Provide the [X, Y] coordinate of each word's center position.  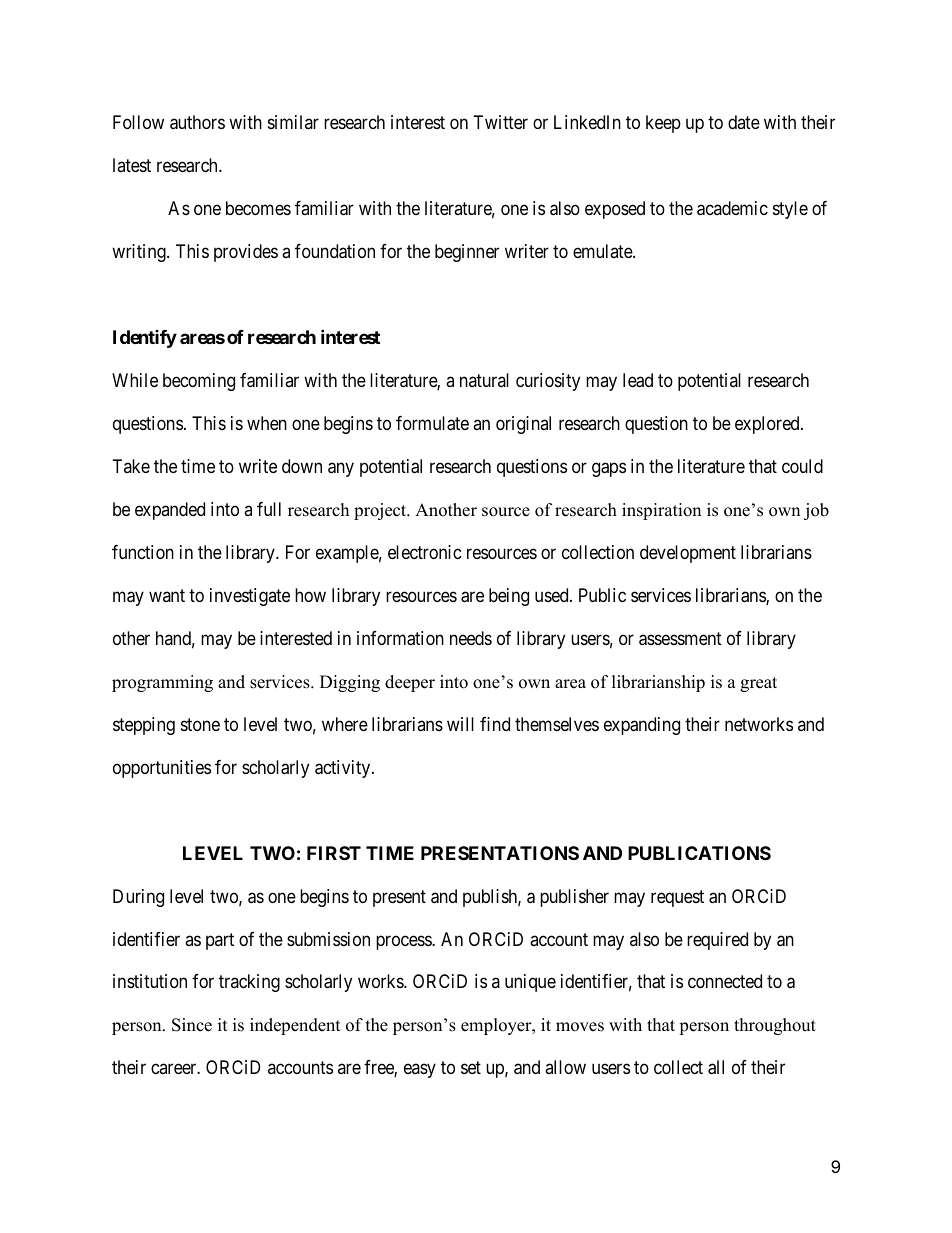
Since [192, 1025]
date [744, 122]
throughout [775, 1026]
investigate [250, 597]
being [509, 597]
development [688, 554]
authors [197, 122]
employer [497, 1026]
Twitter [501, 122]
